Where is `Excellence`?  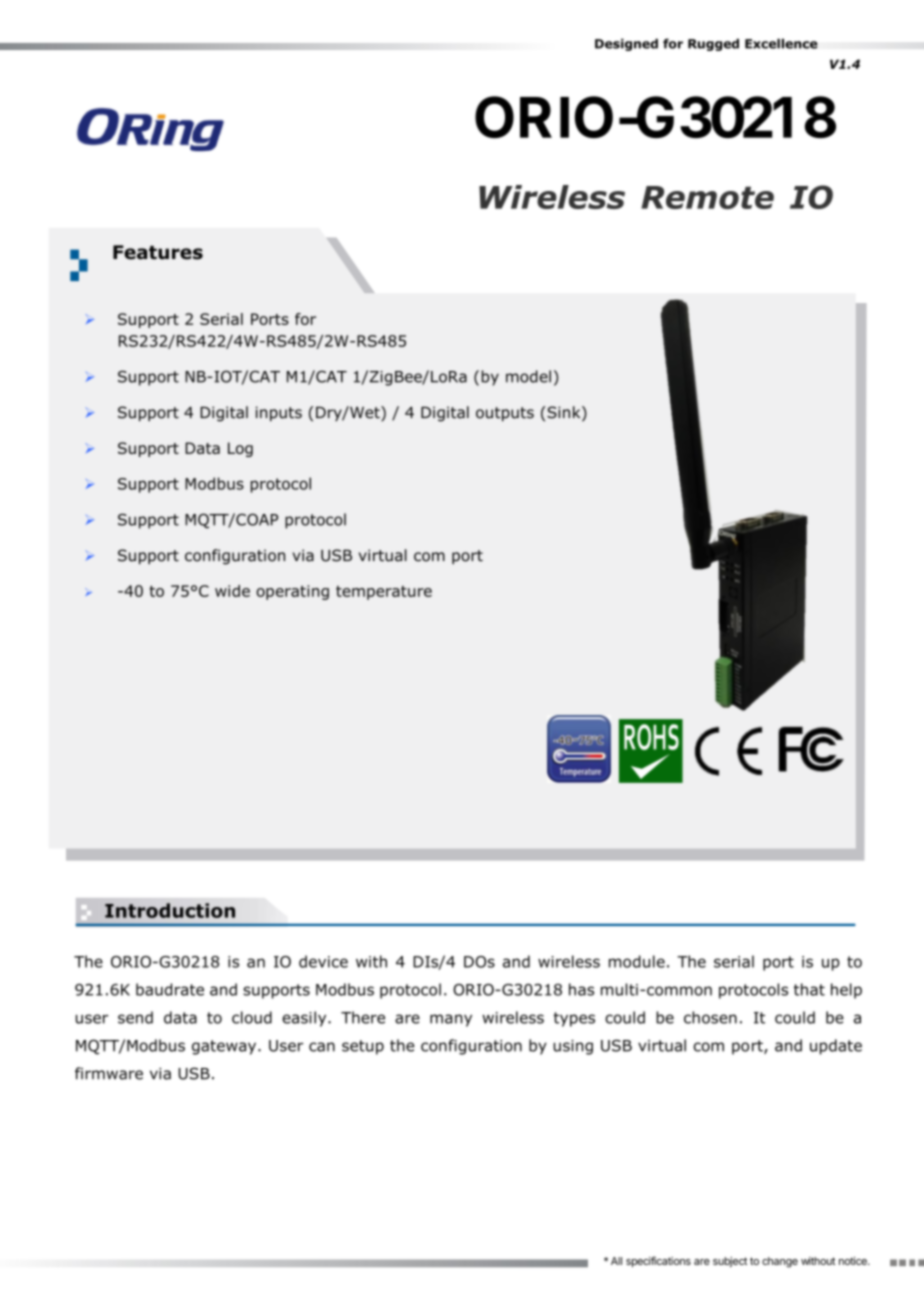 Excellence is located at coordinates (781, 44).
